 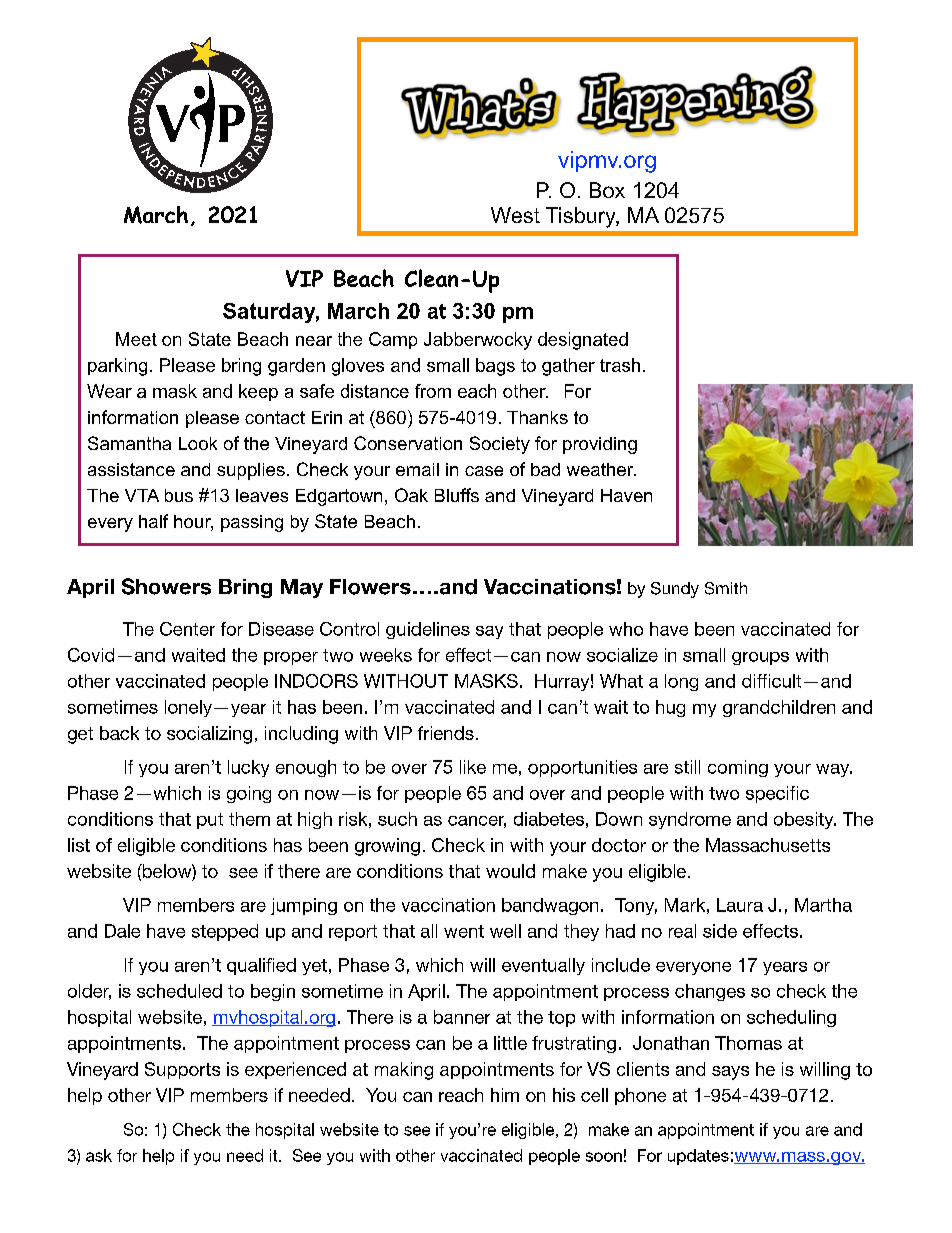 What do you see at coordinates (182, 1070) in the image?
I see `Supports` at bounding box center [182, 1070].
